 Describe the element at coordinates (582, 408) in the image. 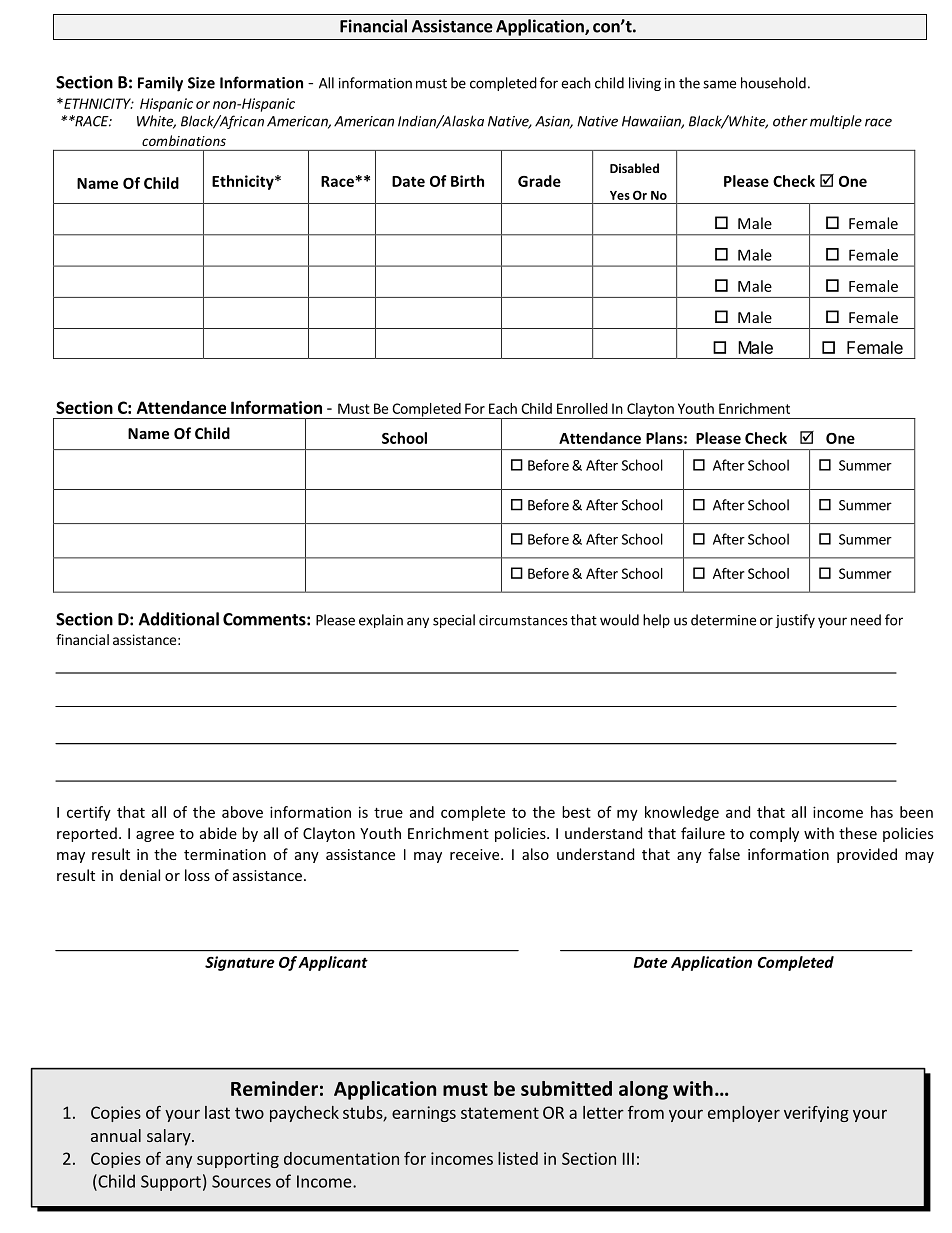

I see `Enrolled` at that location.
